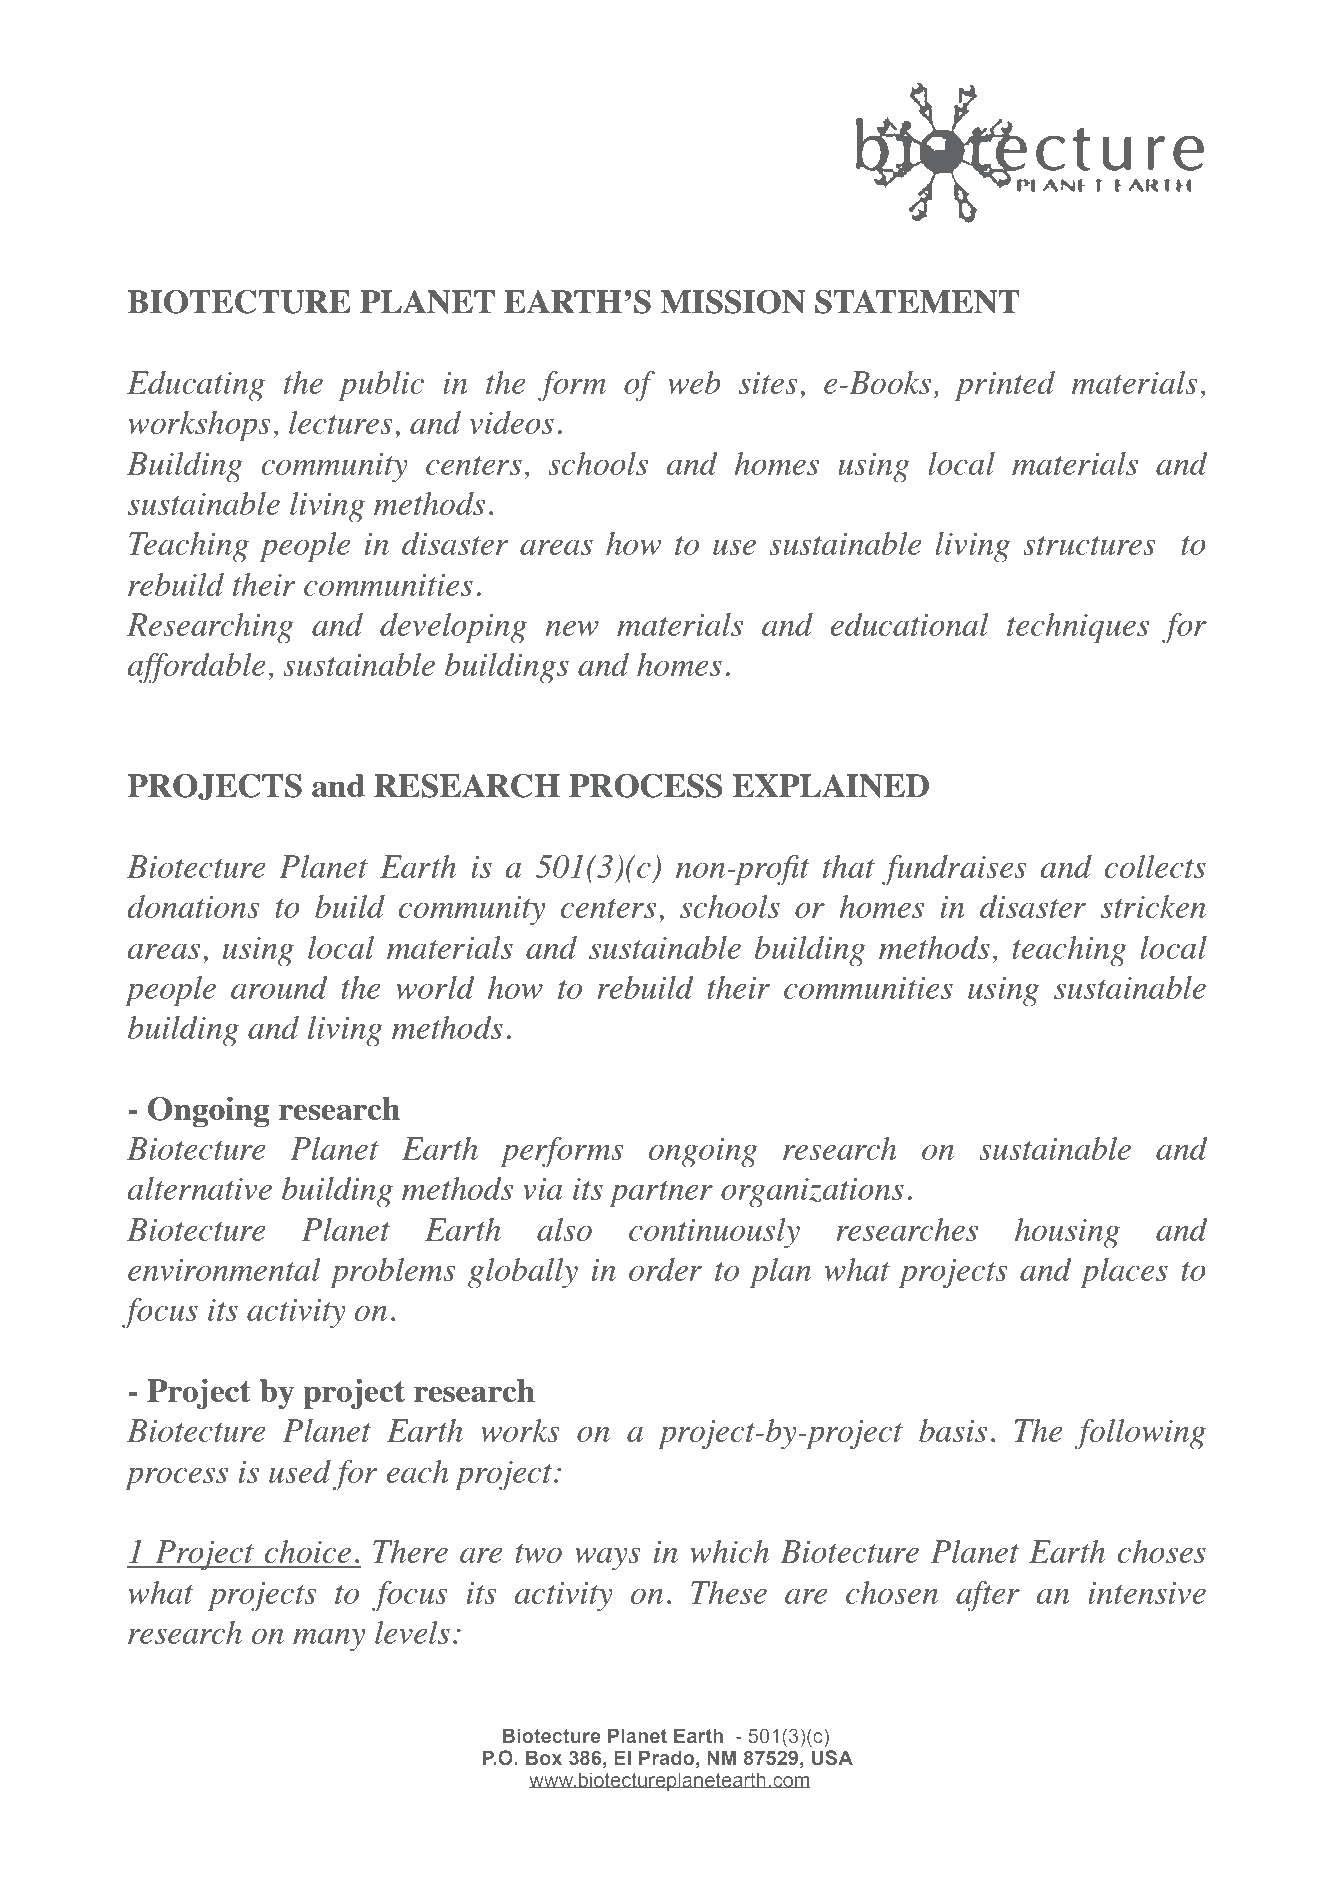 The height and width of the document is (1886, 1333). What do you see at coordinates (988, 1596) in the document?
I see `after` at bounding box center [988, 1596].
